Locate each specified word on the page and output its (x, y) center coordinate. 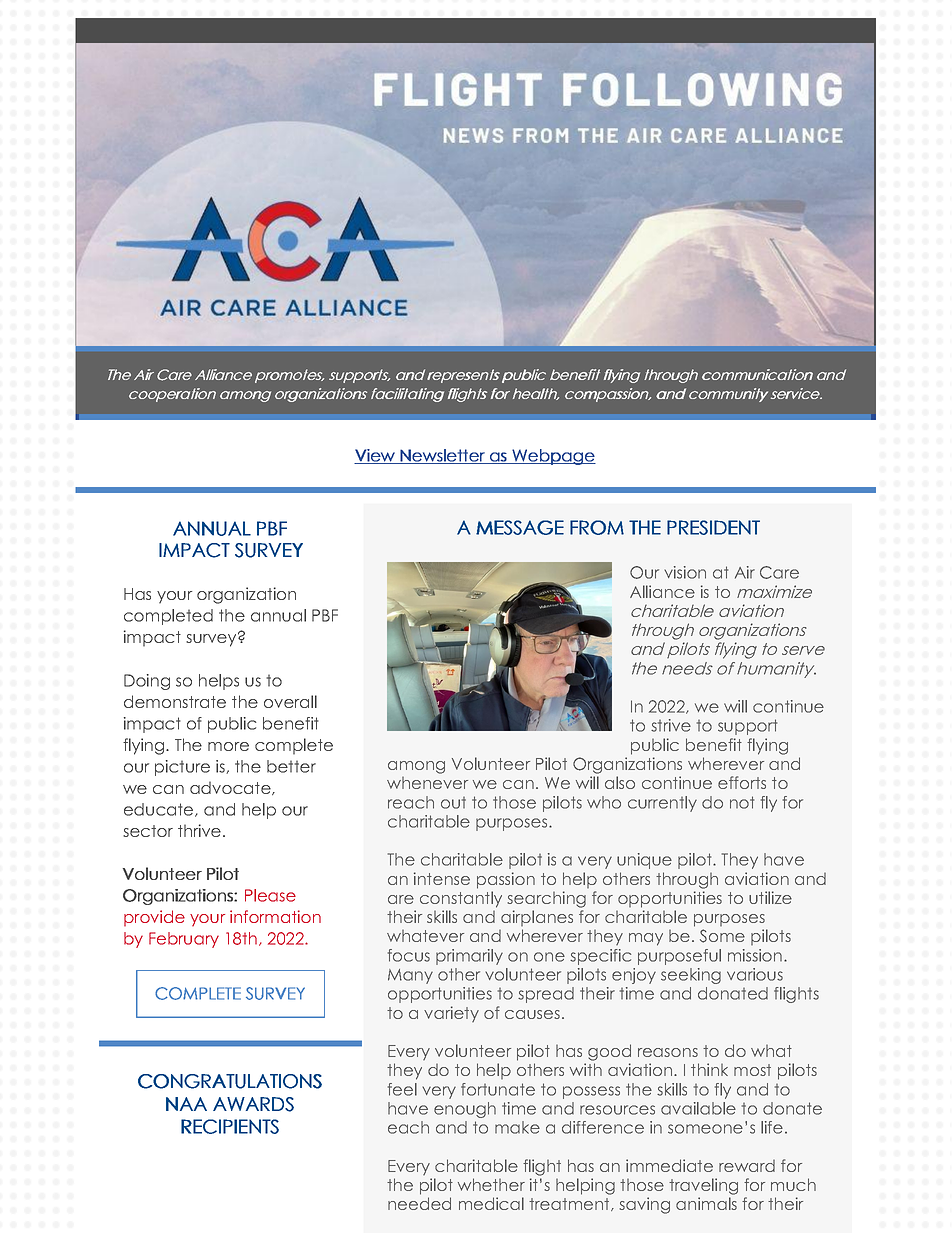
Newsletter (442, 456)
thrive (199, 830)
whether (491, 1184)
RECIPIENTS (230, 1126)
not (742, 802)
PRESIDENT (713, 527)
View (375, 456)
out (453, 803)
